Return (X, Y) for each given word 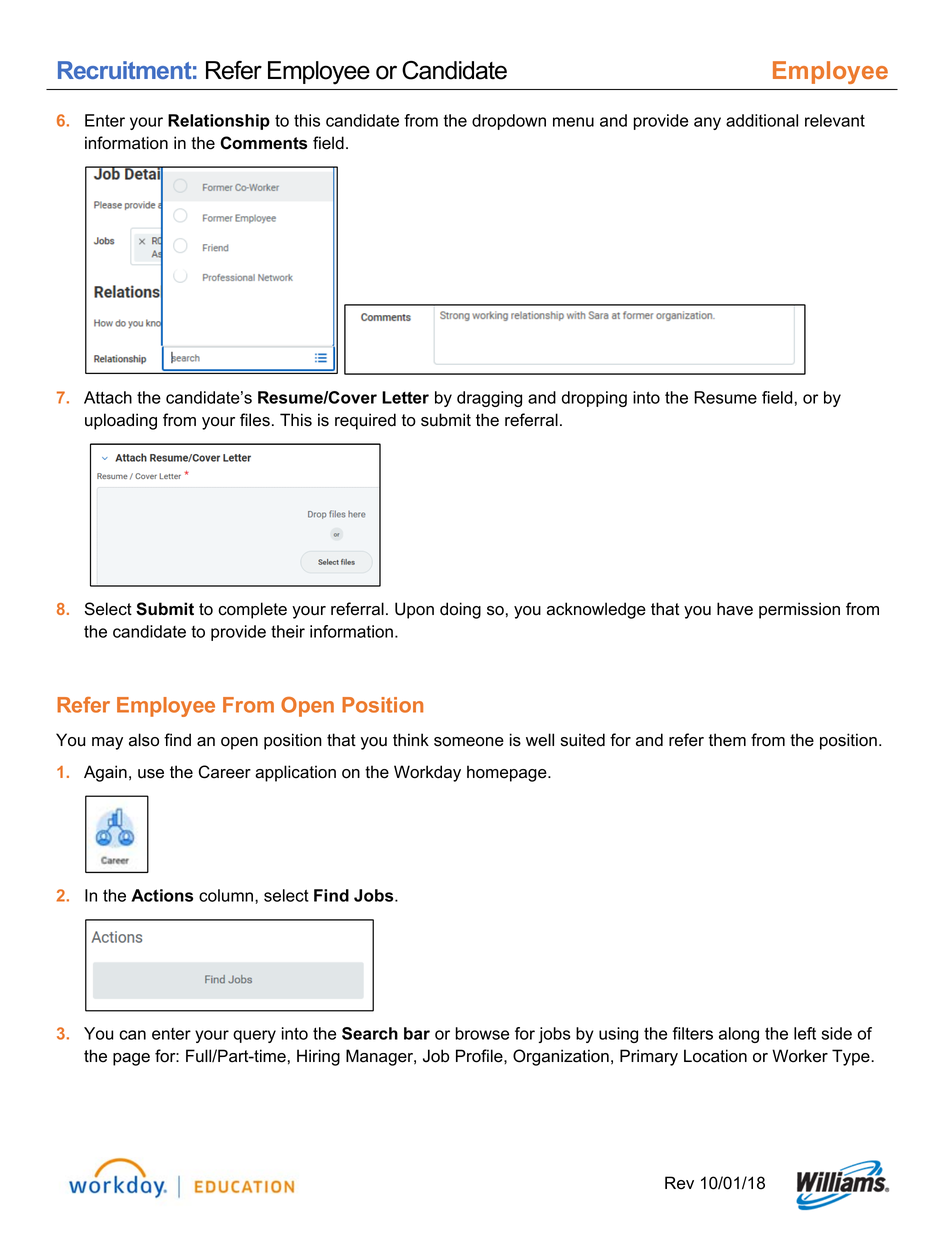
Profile (480, 1056)
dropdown (509, 122)
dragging (489, 399)
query (254, 1036)
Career (225, 772)
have (735, 609)
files (255, 420)
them (727, 740)
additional (762, 120)
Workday (427, 773)
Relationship (219, 122)
